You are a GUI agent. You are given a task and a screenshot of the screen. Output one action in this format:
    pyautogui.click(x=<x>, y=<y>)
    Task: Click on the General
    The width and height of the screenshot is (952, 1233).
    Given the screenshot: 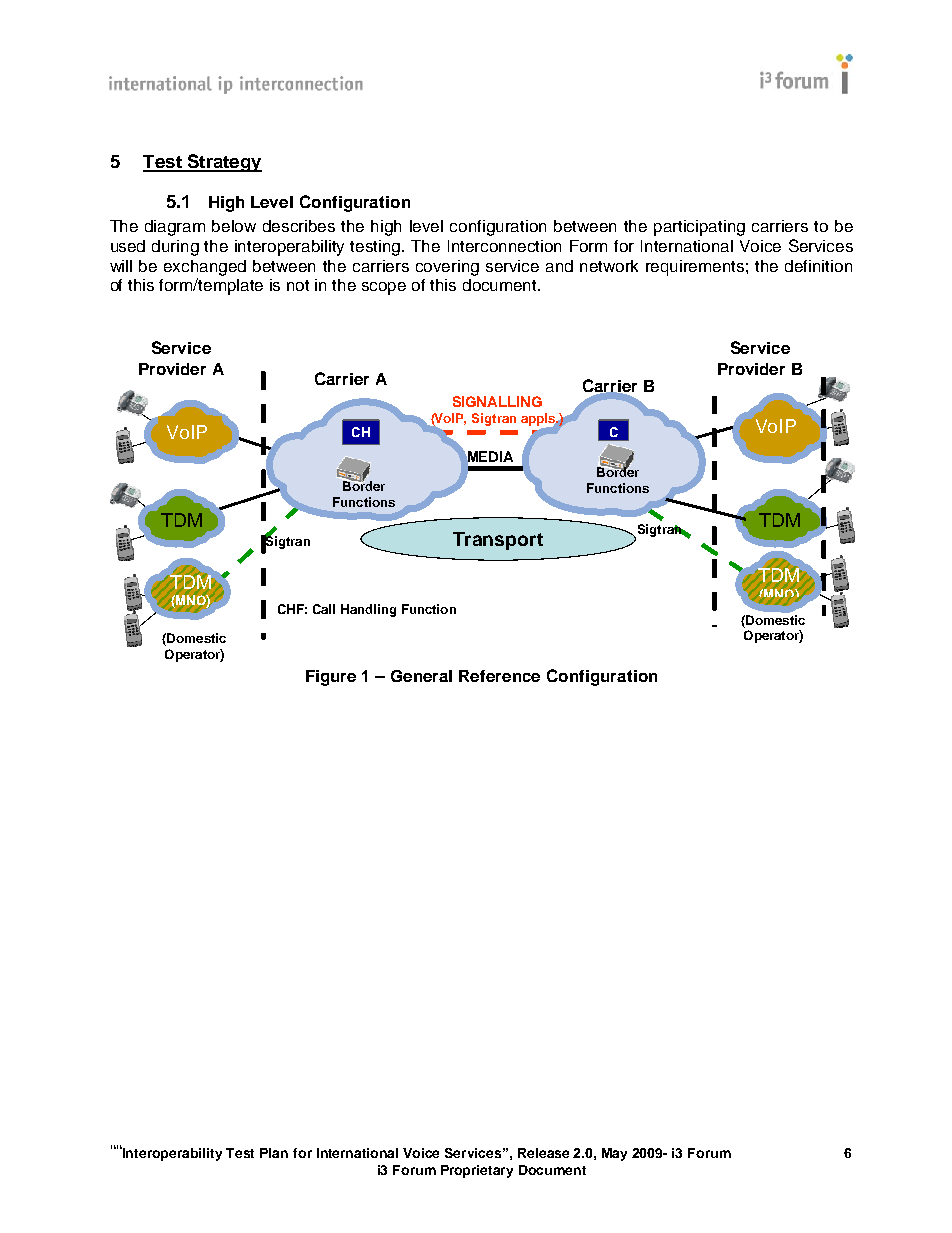 What is the action you would take?
    pyautogui.click(x=421, y=676)
